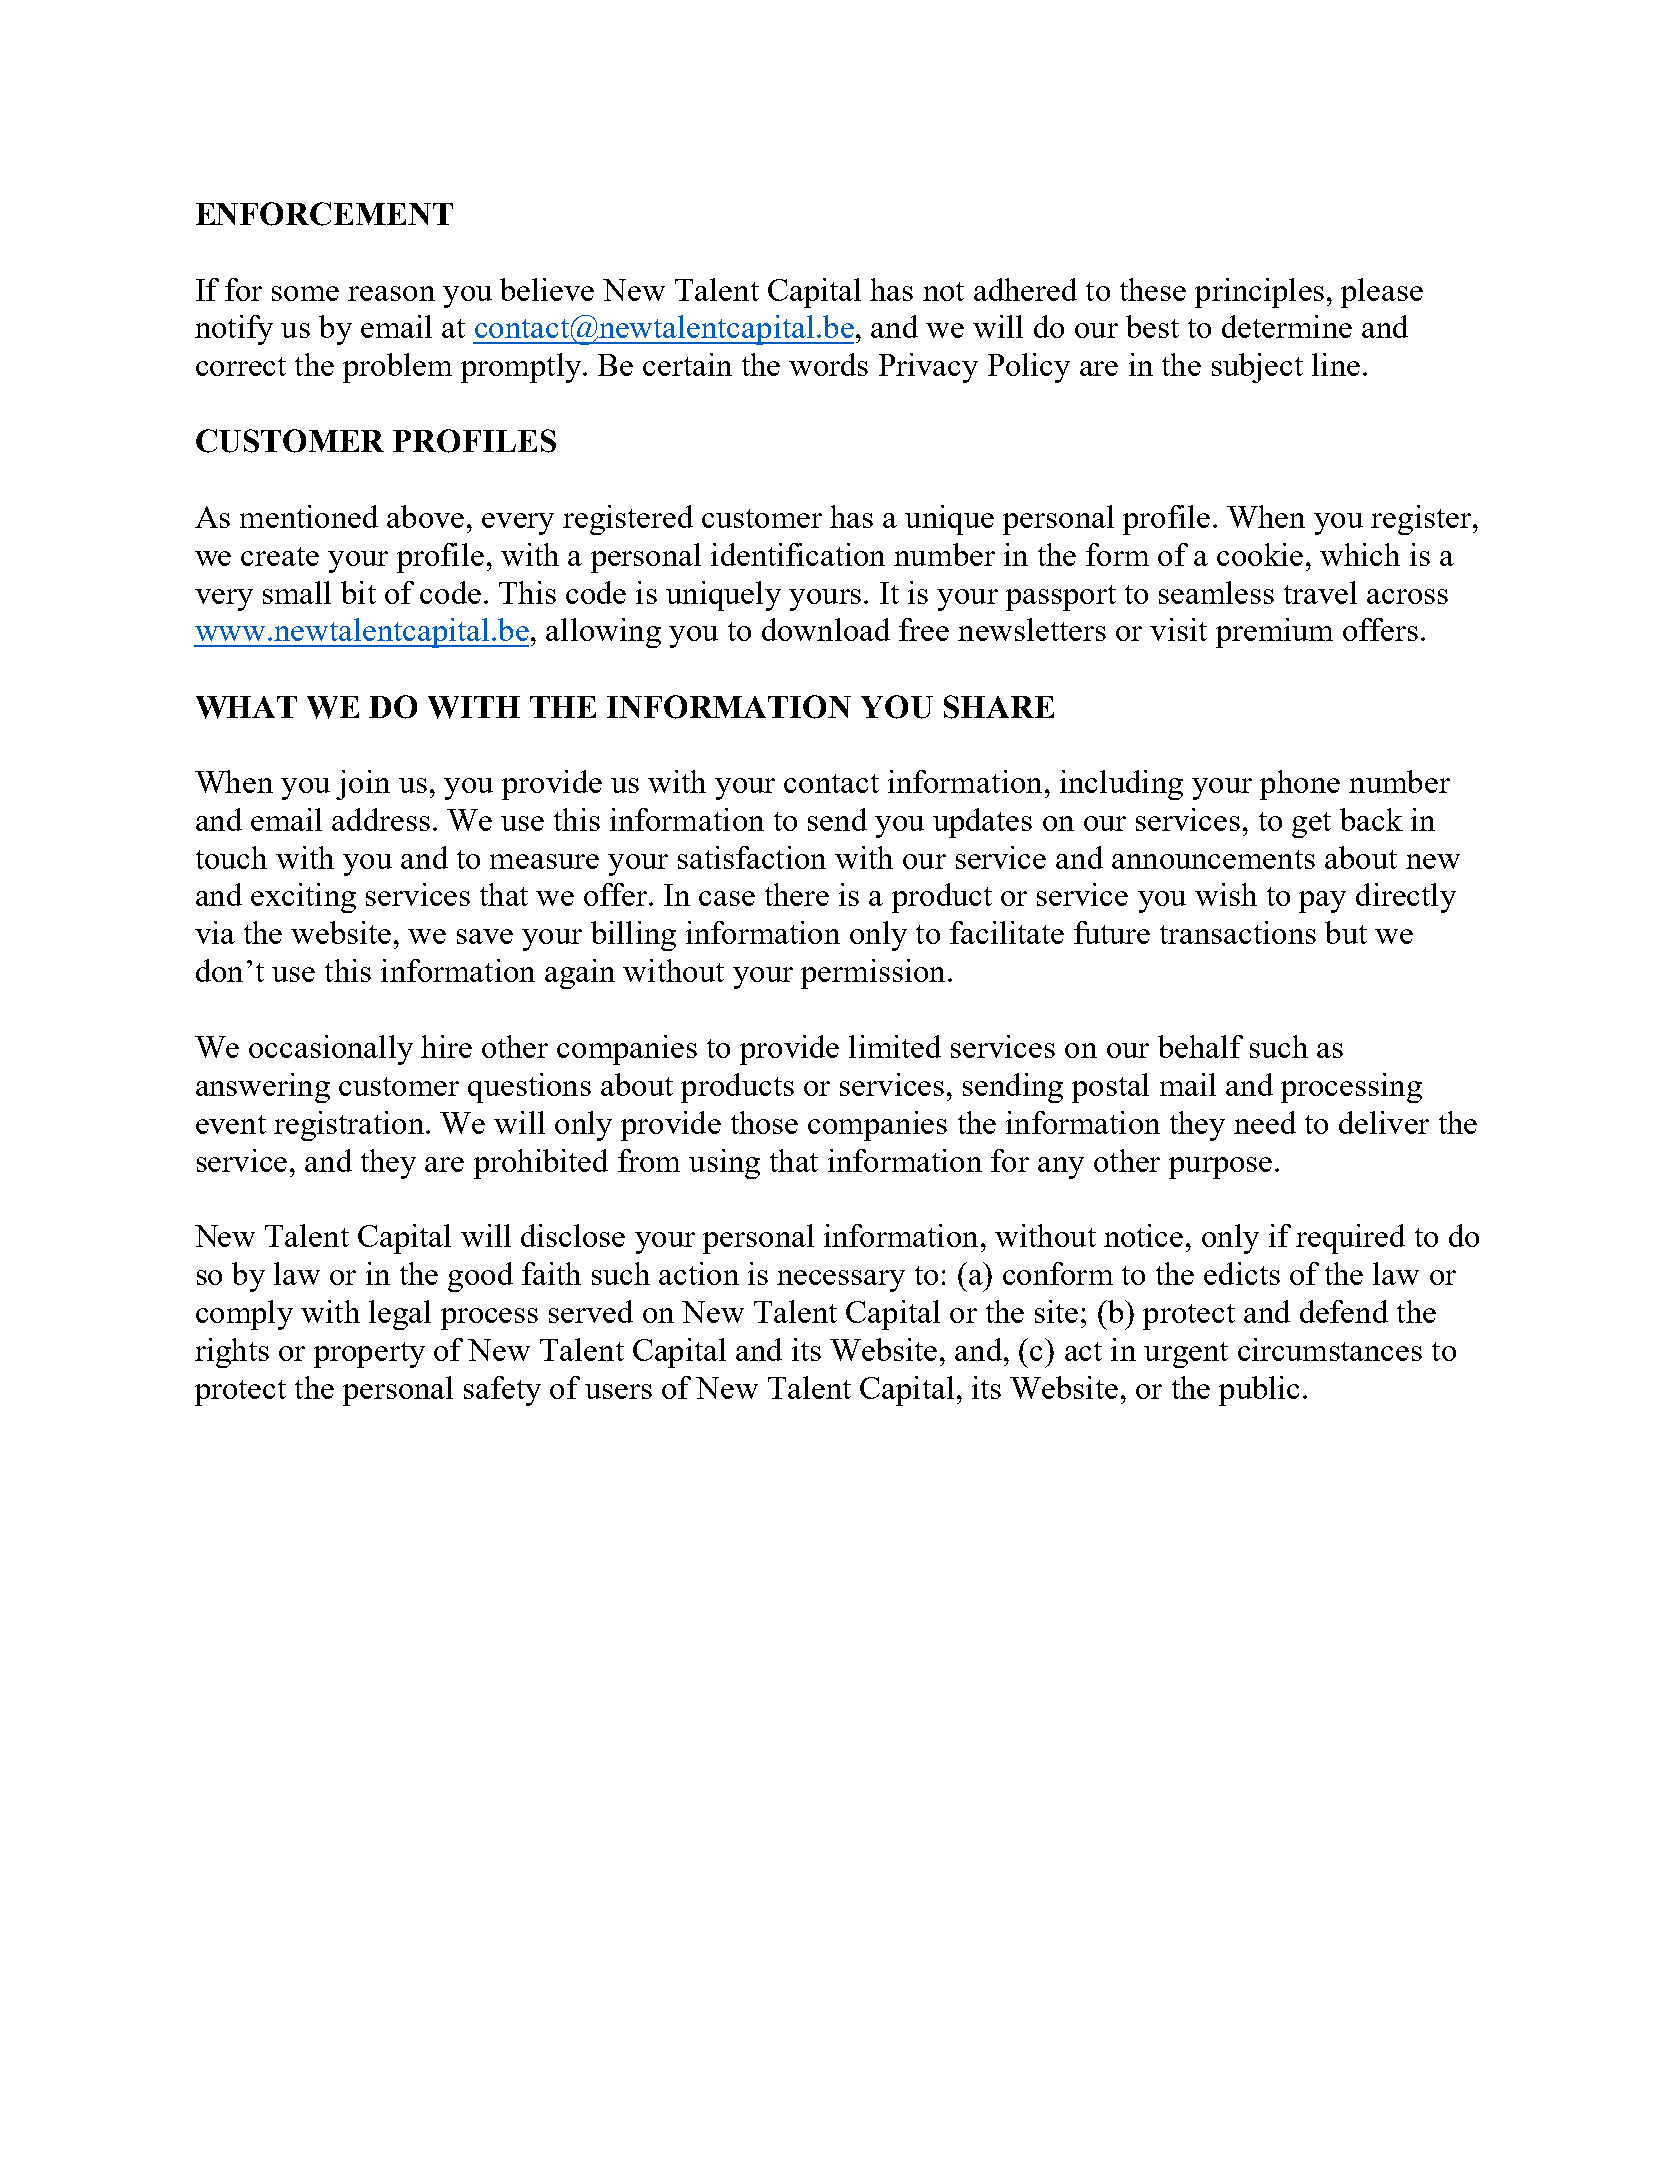 The width and height of the document is (1680, 2174). I want to click on permission, so click(873, 974).
